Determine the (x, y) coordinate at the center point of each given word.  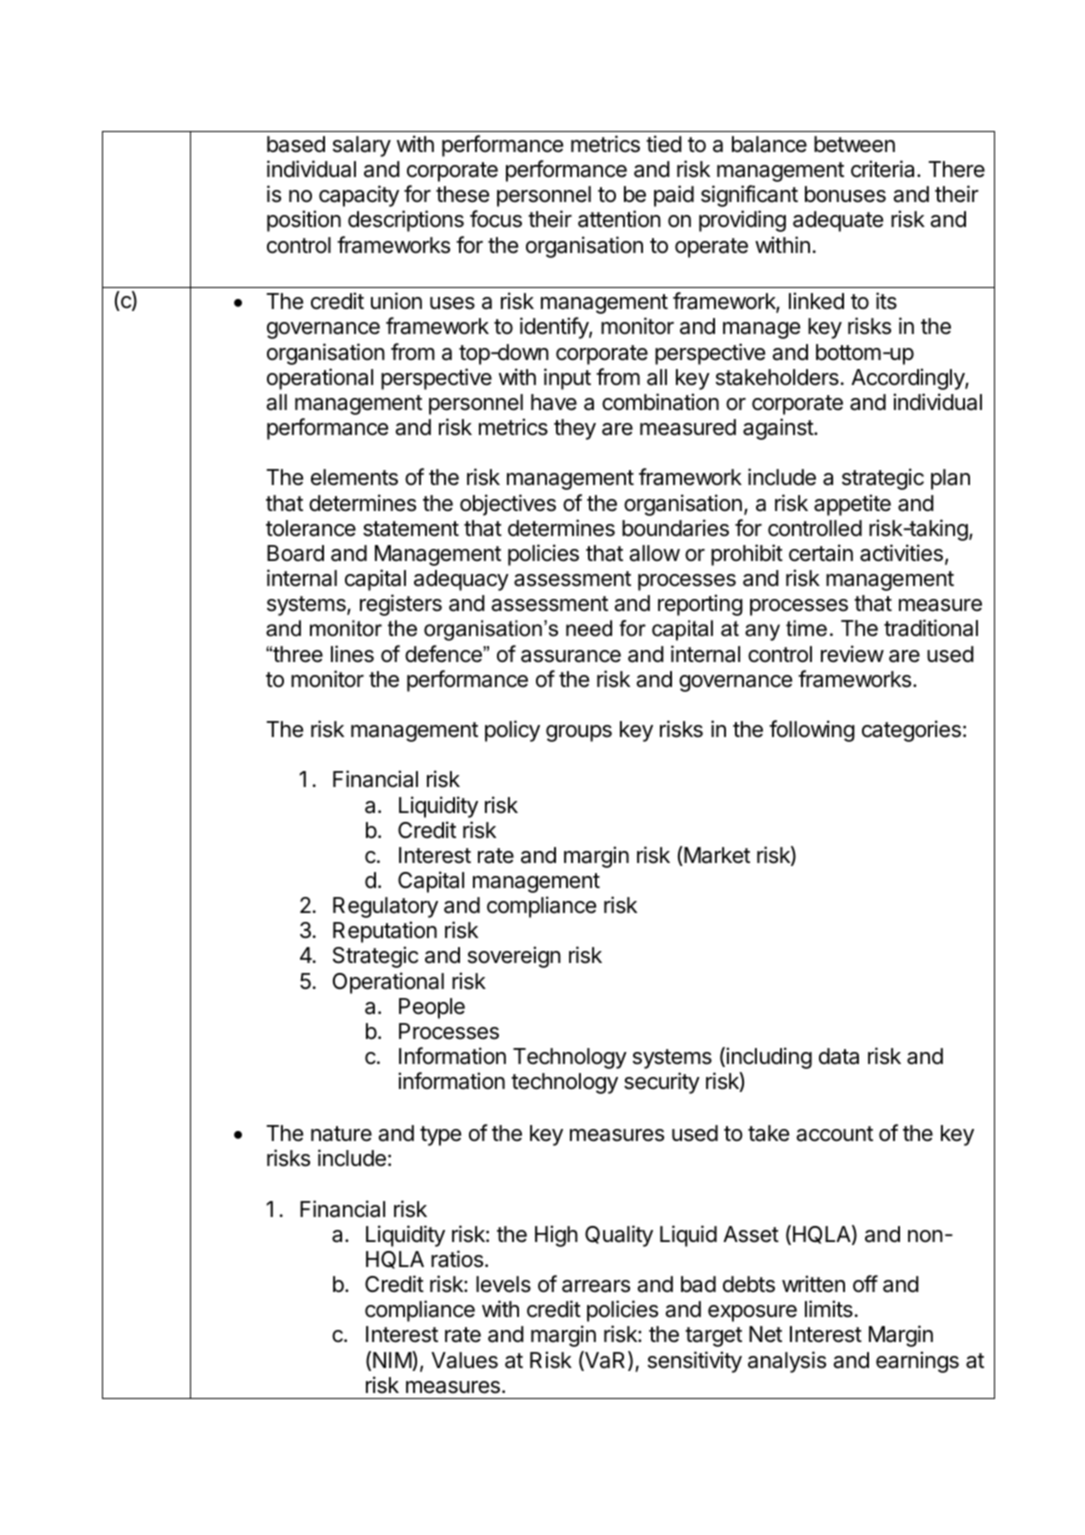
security (662, 1083)
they (575, 429)
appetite (852, 505)
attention (619, 219)
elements (354, 477)
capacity (359, 196)
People (432, 1008)
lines (352, 654)
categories (911, 731)
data (839, 1056)
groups (579, 733)
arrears (596, 1286)
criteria (884, 169)
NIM (393, 1361)
